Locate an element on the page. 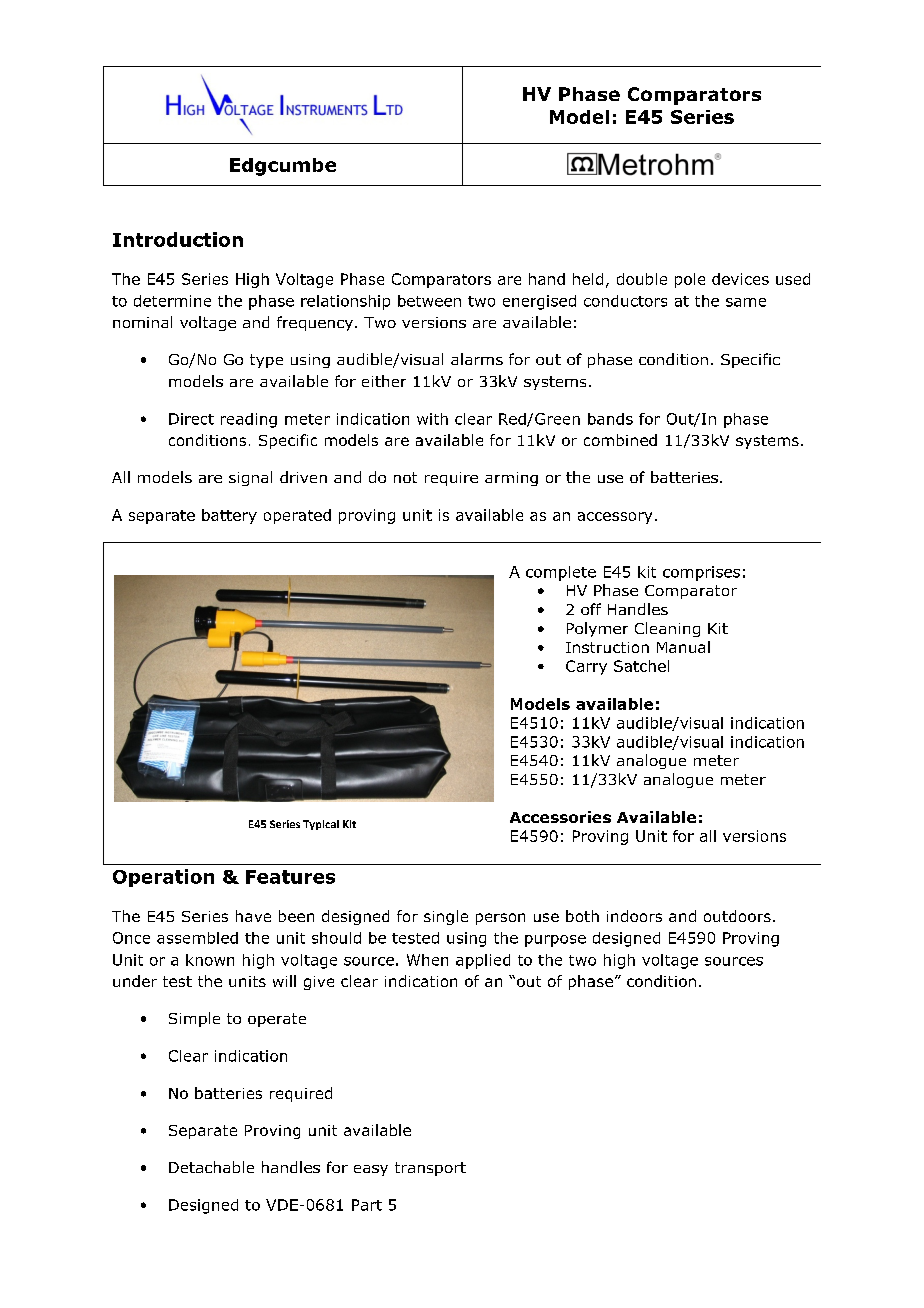  Introduction is located at coordinates (178, 239).
